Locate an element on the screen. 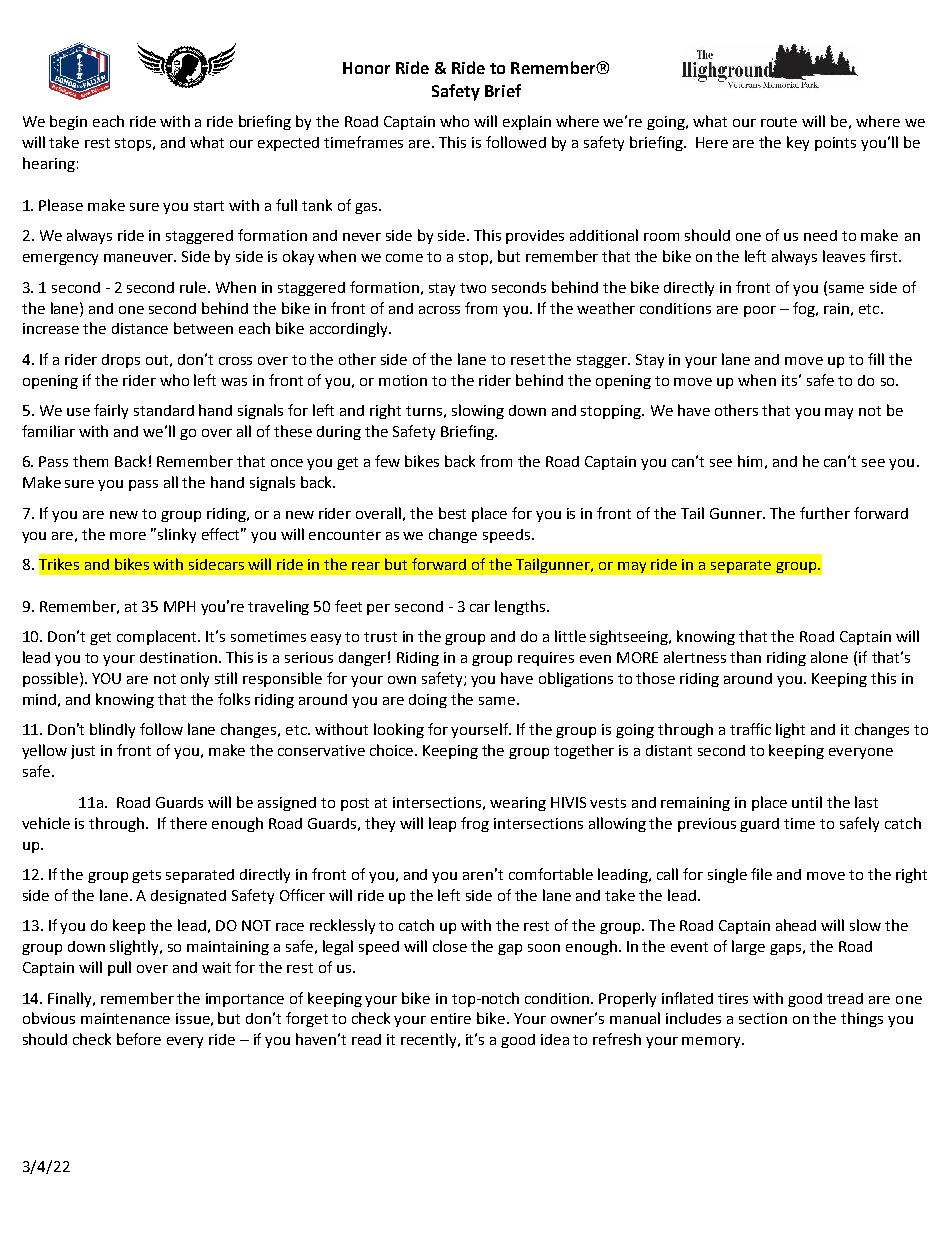  explain is located at coordinates (527, 122).
